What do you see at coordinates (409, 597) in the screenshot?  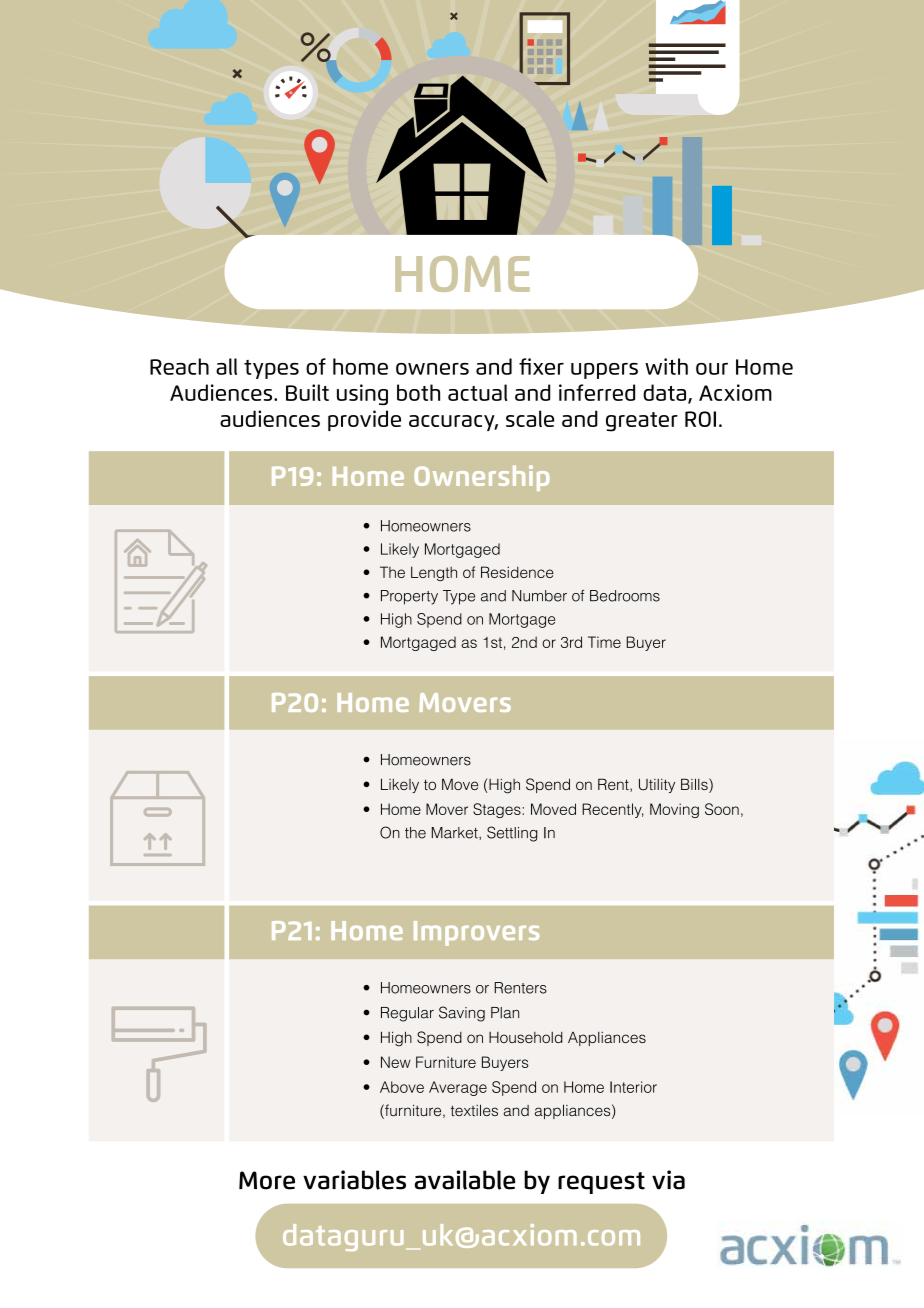 I see `Property` at bounding box center [409, 597].
